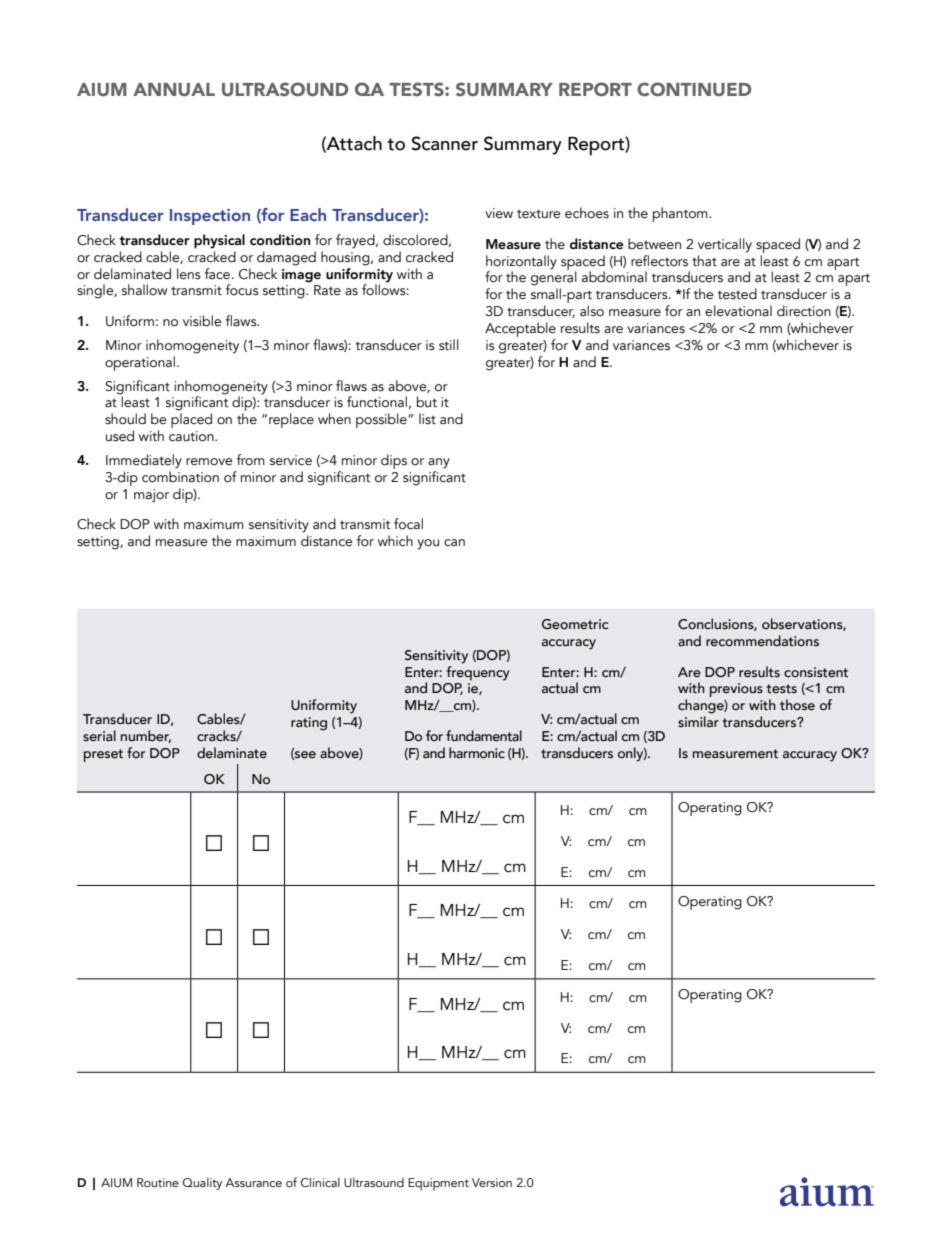 This page has height=1233, width=952. I want to click on ANNUAL, so click(174, 90).
